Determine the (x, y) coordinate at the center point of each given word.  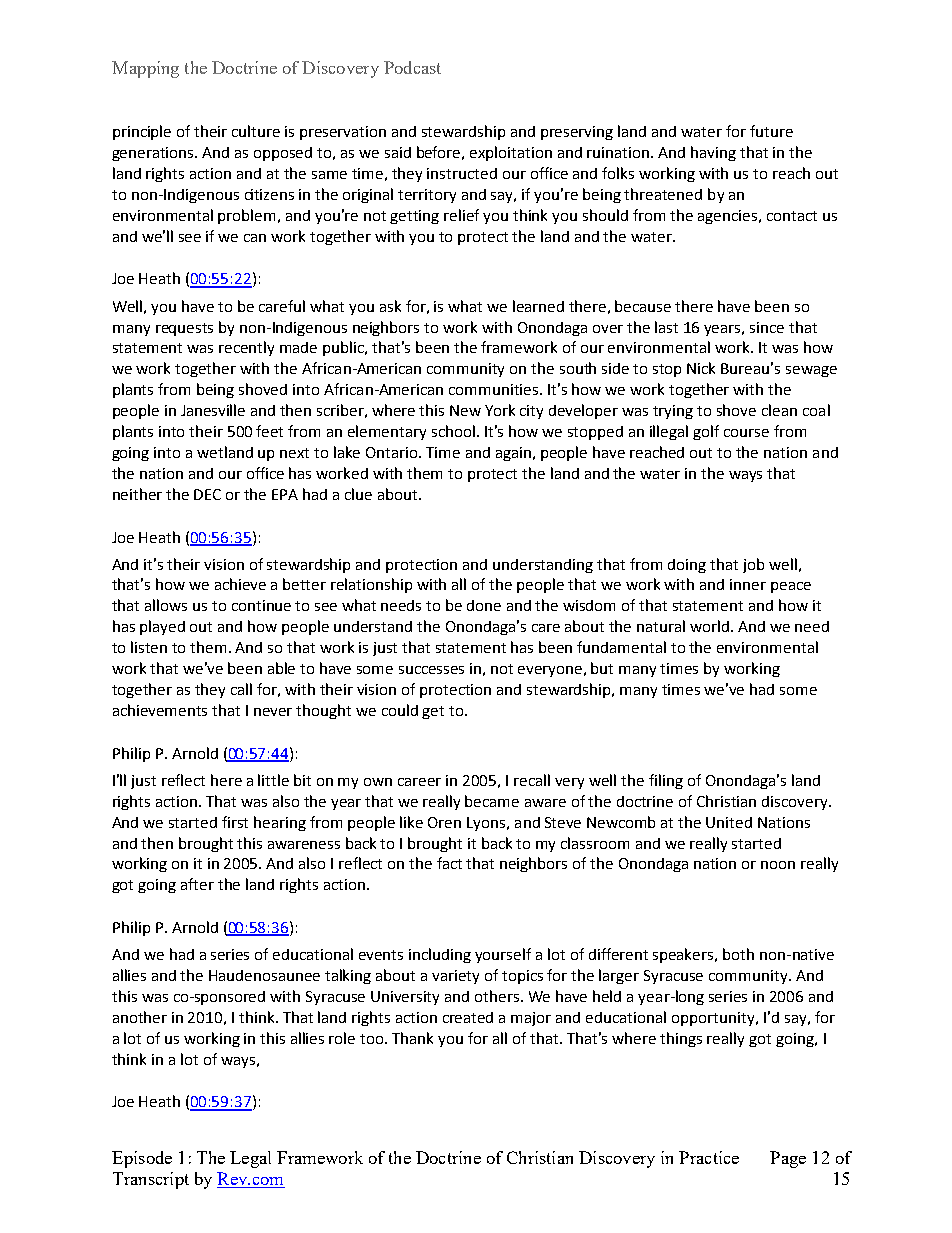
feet (269, 431)
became (492, 801)
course (746, 433)
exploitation (511, 153)
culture (256, 131)
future (771, 131)
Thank (412, 1038)
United (729, 822)
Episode (142, 1159)
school (455, 431)
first (235, 822)
